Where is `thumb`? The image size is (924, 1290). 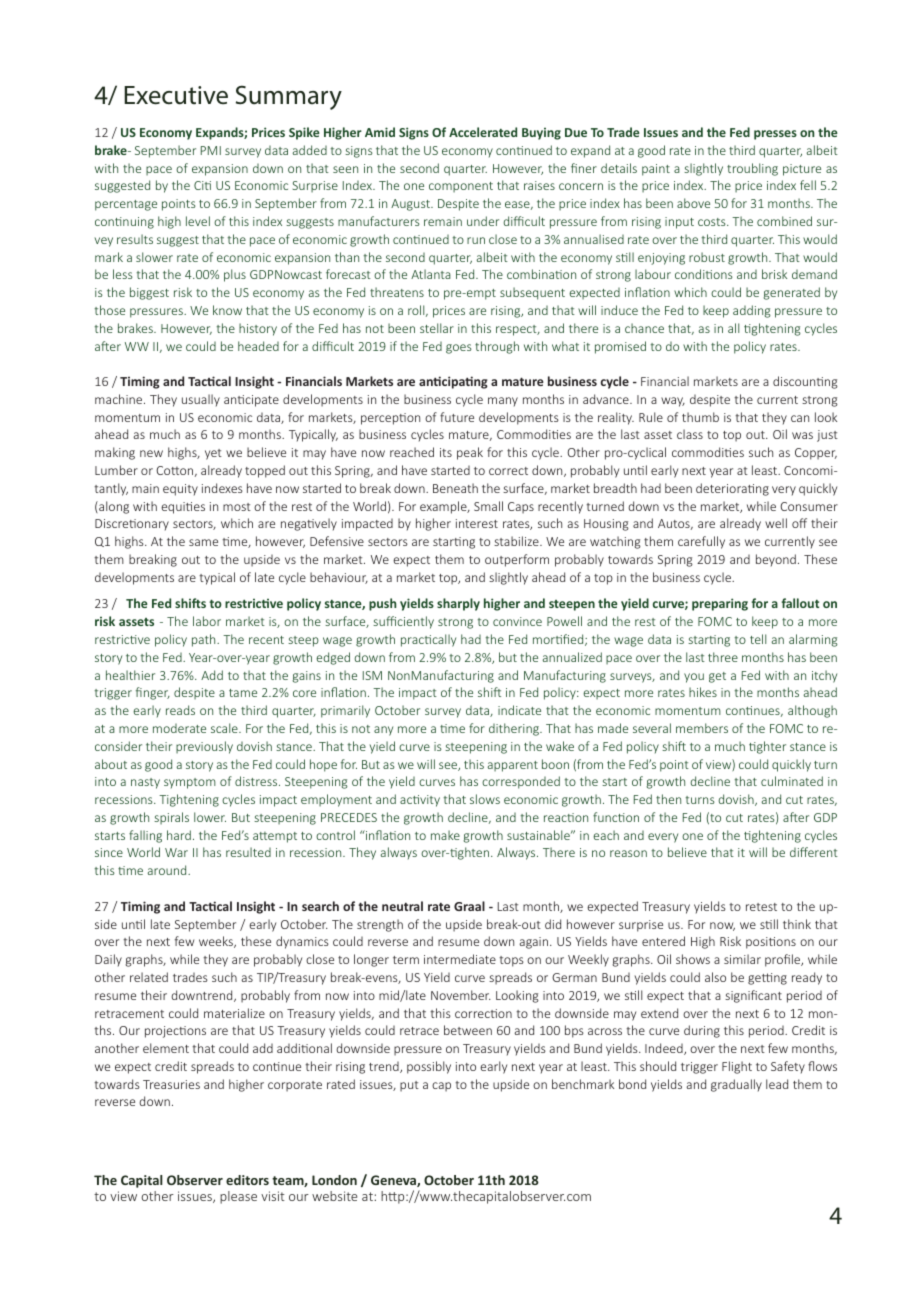 thumb is located at coordinates (700, 417).
